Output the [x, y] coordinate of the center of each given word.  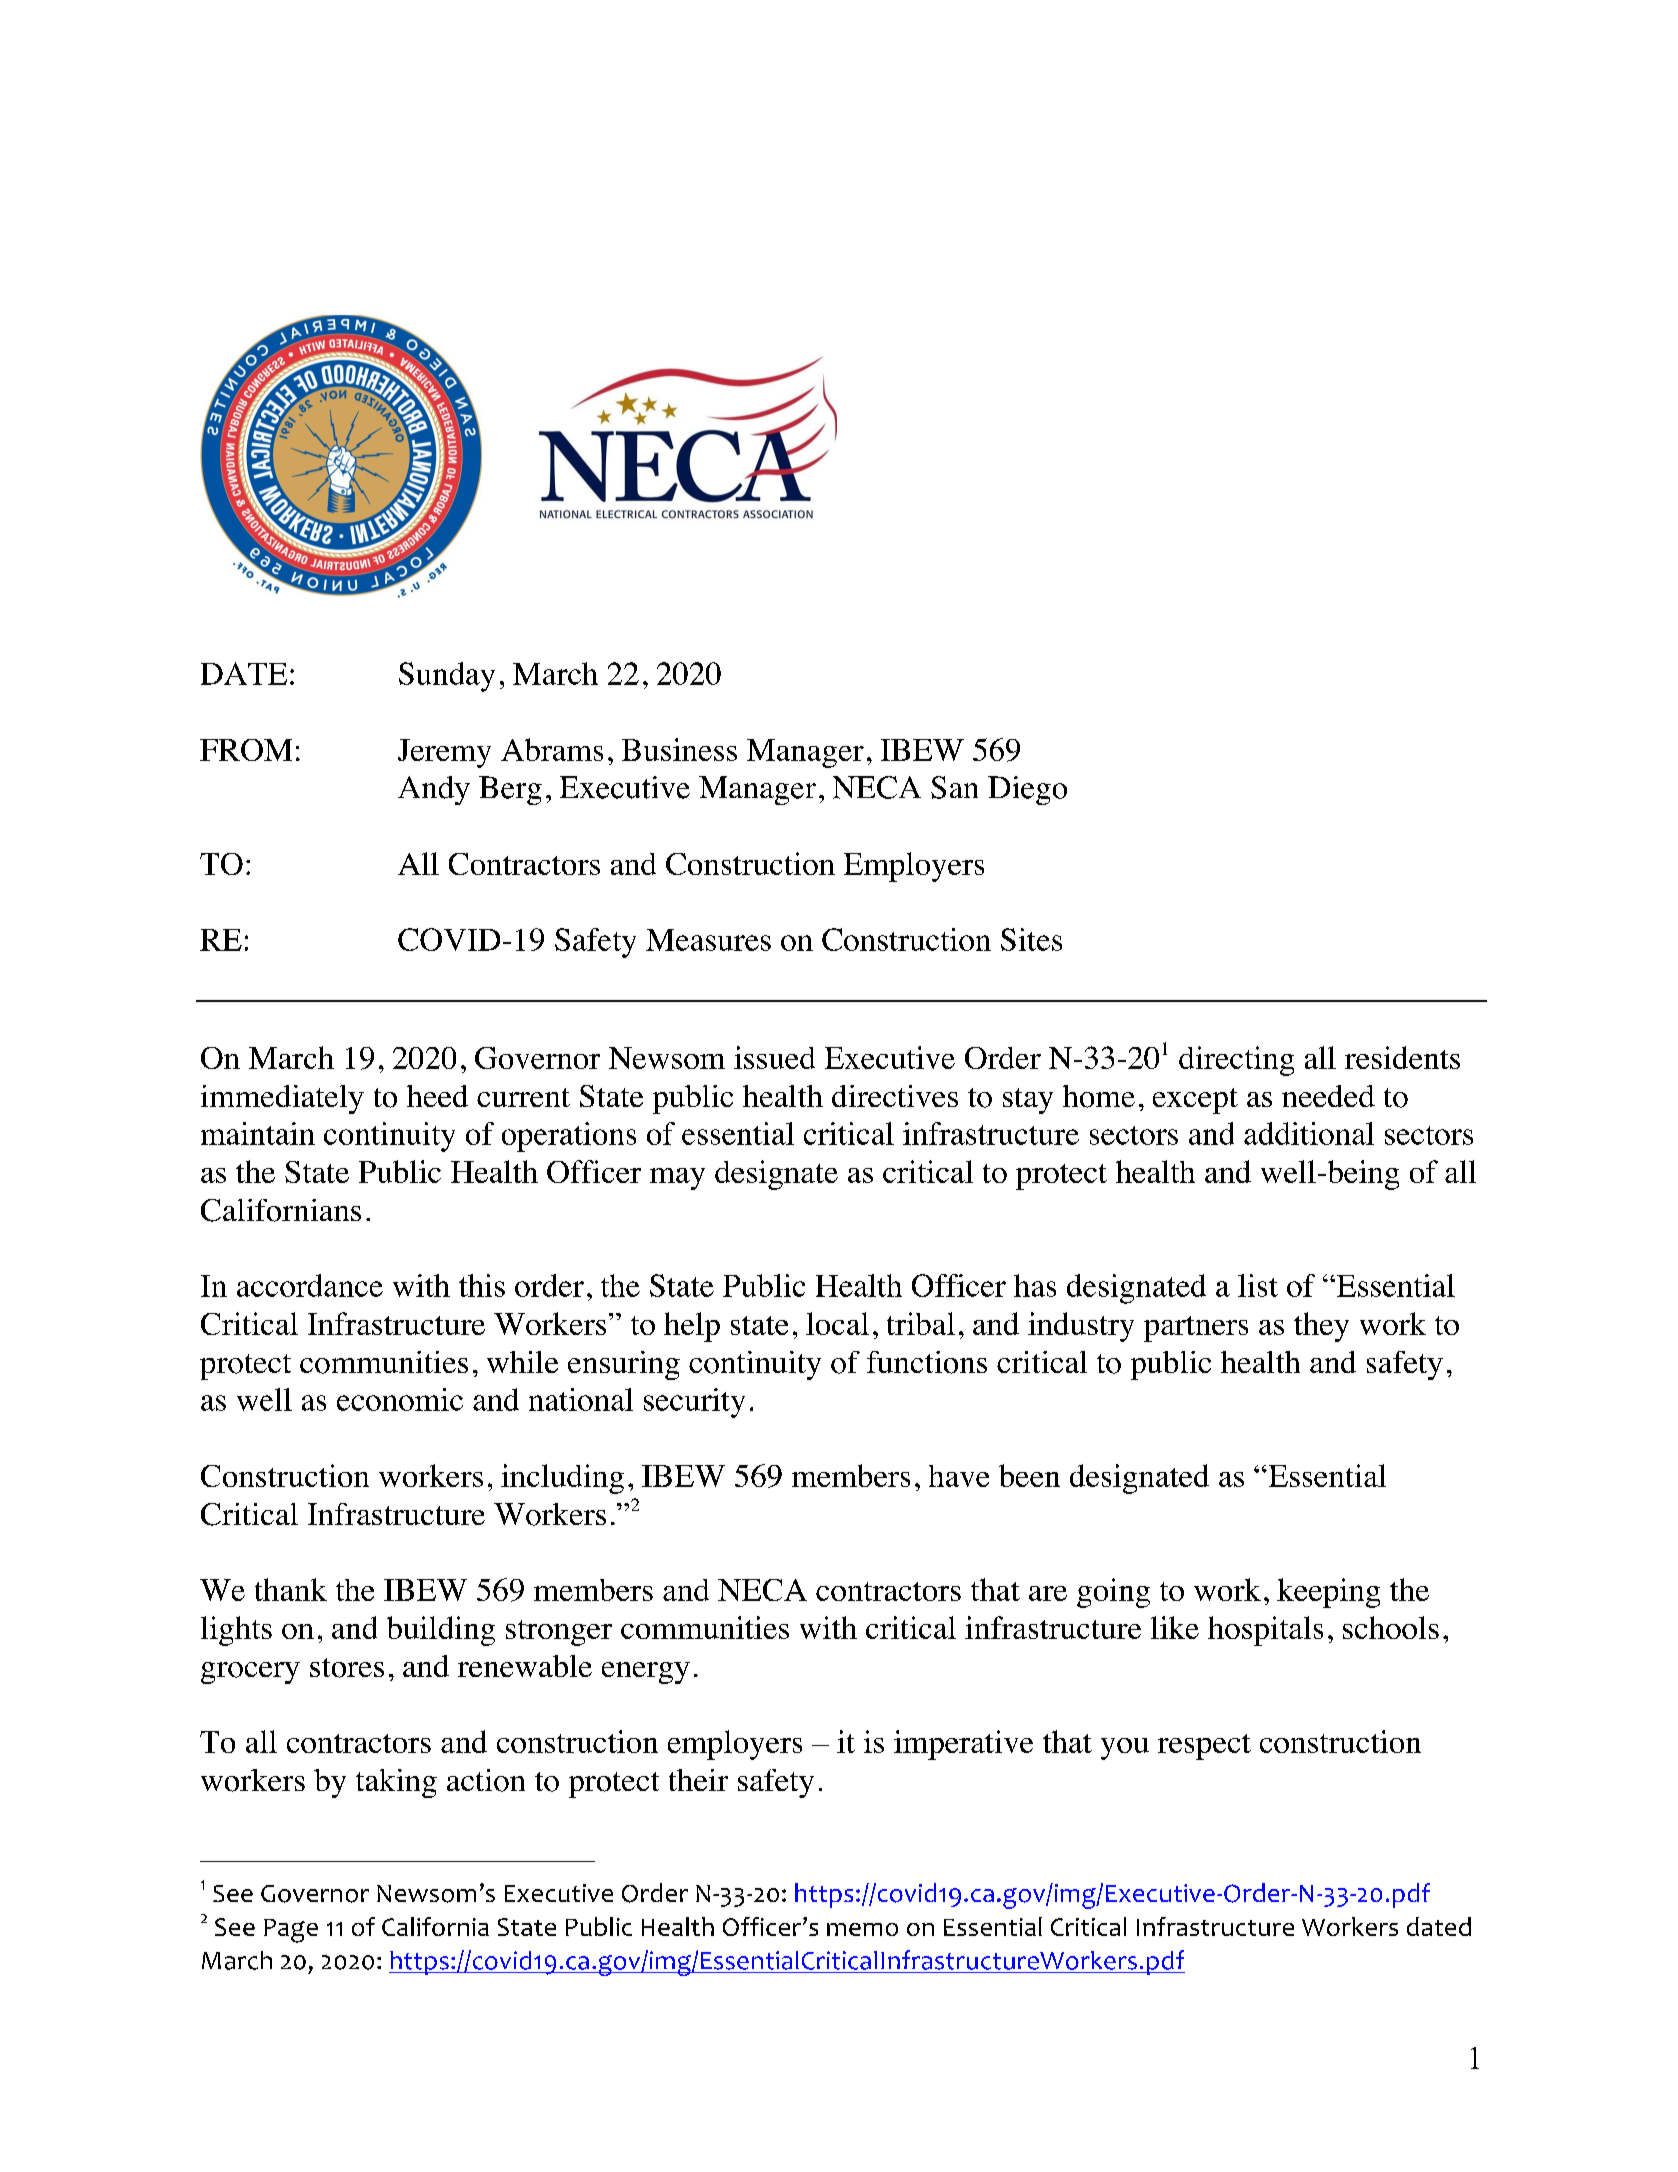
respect [1204, 1747]
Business [679, 749]
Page [291, 1931]
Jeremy [444, 753]
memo [862, 1929]
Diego [1027, 790]
